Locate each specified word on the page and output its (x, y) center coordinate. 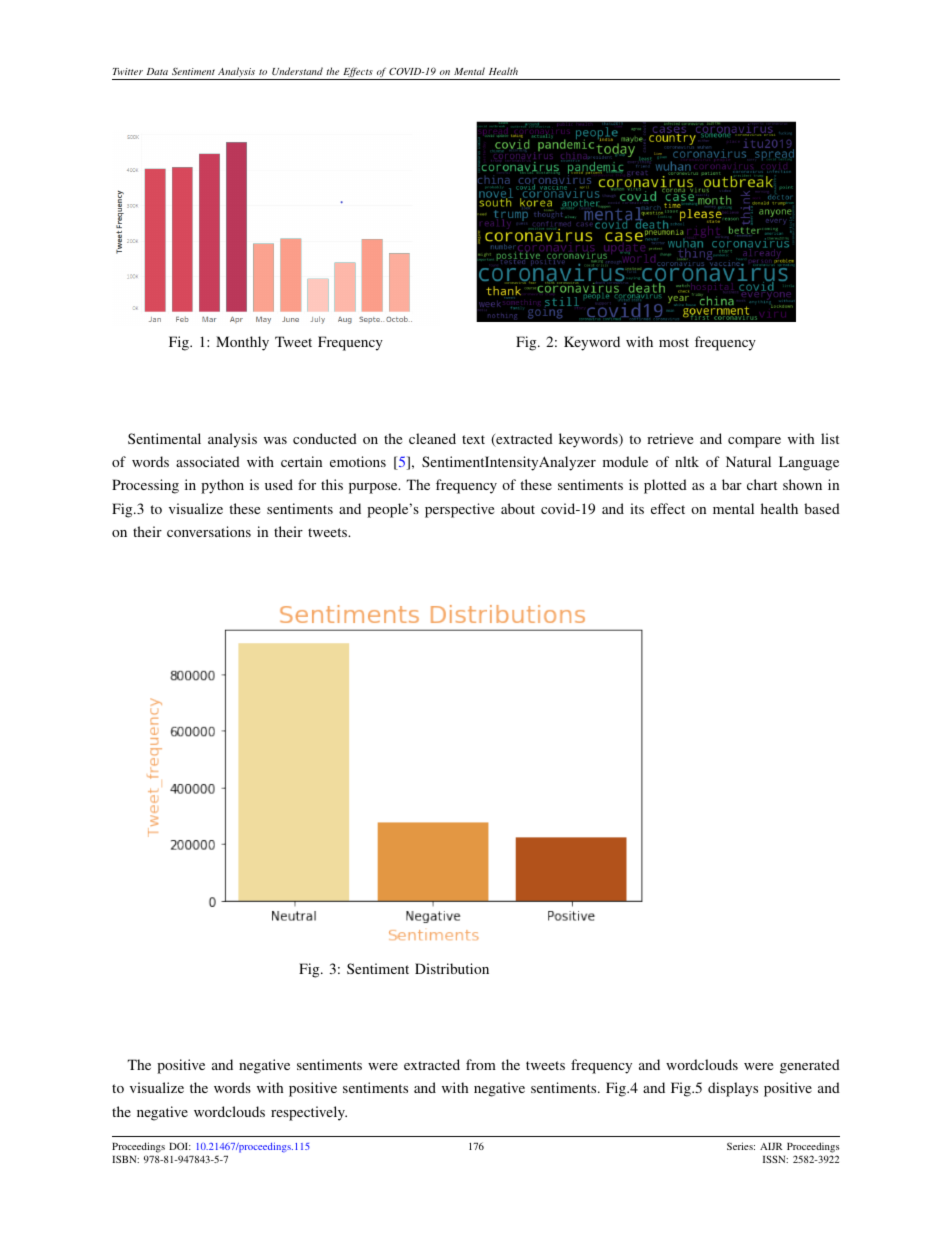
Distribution (452, 968)
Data (157, 71)
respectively (309, 1113)
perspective (459, 510)
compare (754, 442)
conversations (209, 531)
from (481, 1064)
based (822, 508)
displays (733, 1089)
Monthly (242, 343)
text (473, 439)
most (674, 342)
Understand (297, 71)
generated (810, 1066)
